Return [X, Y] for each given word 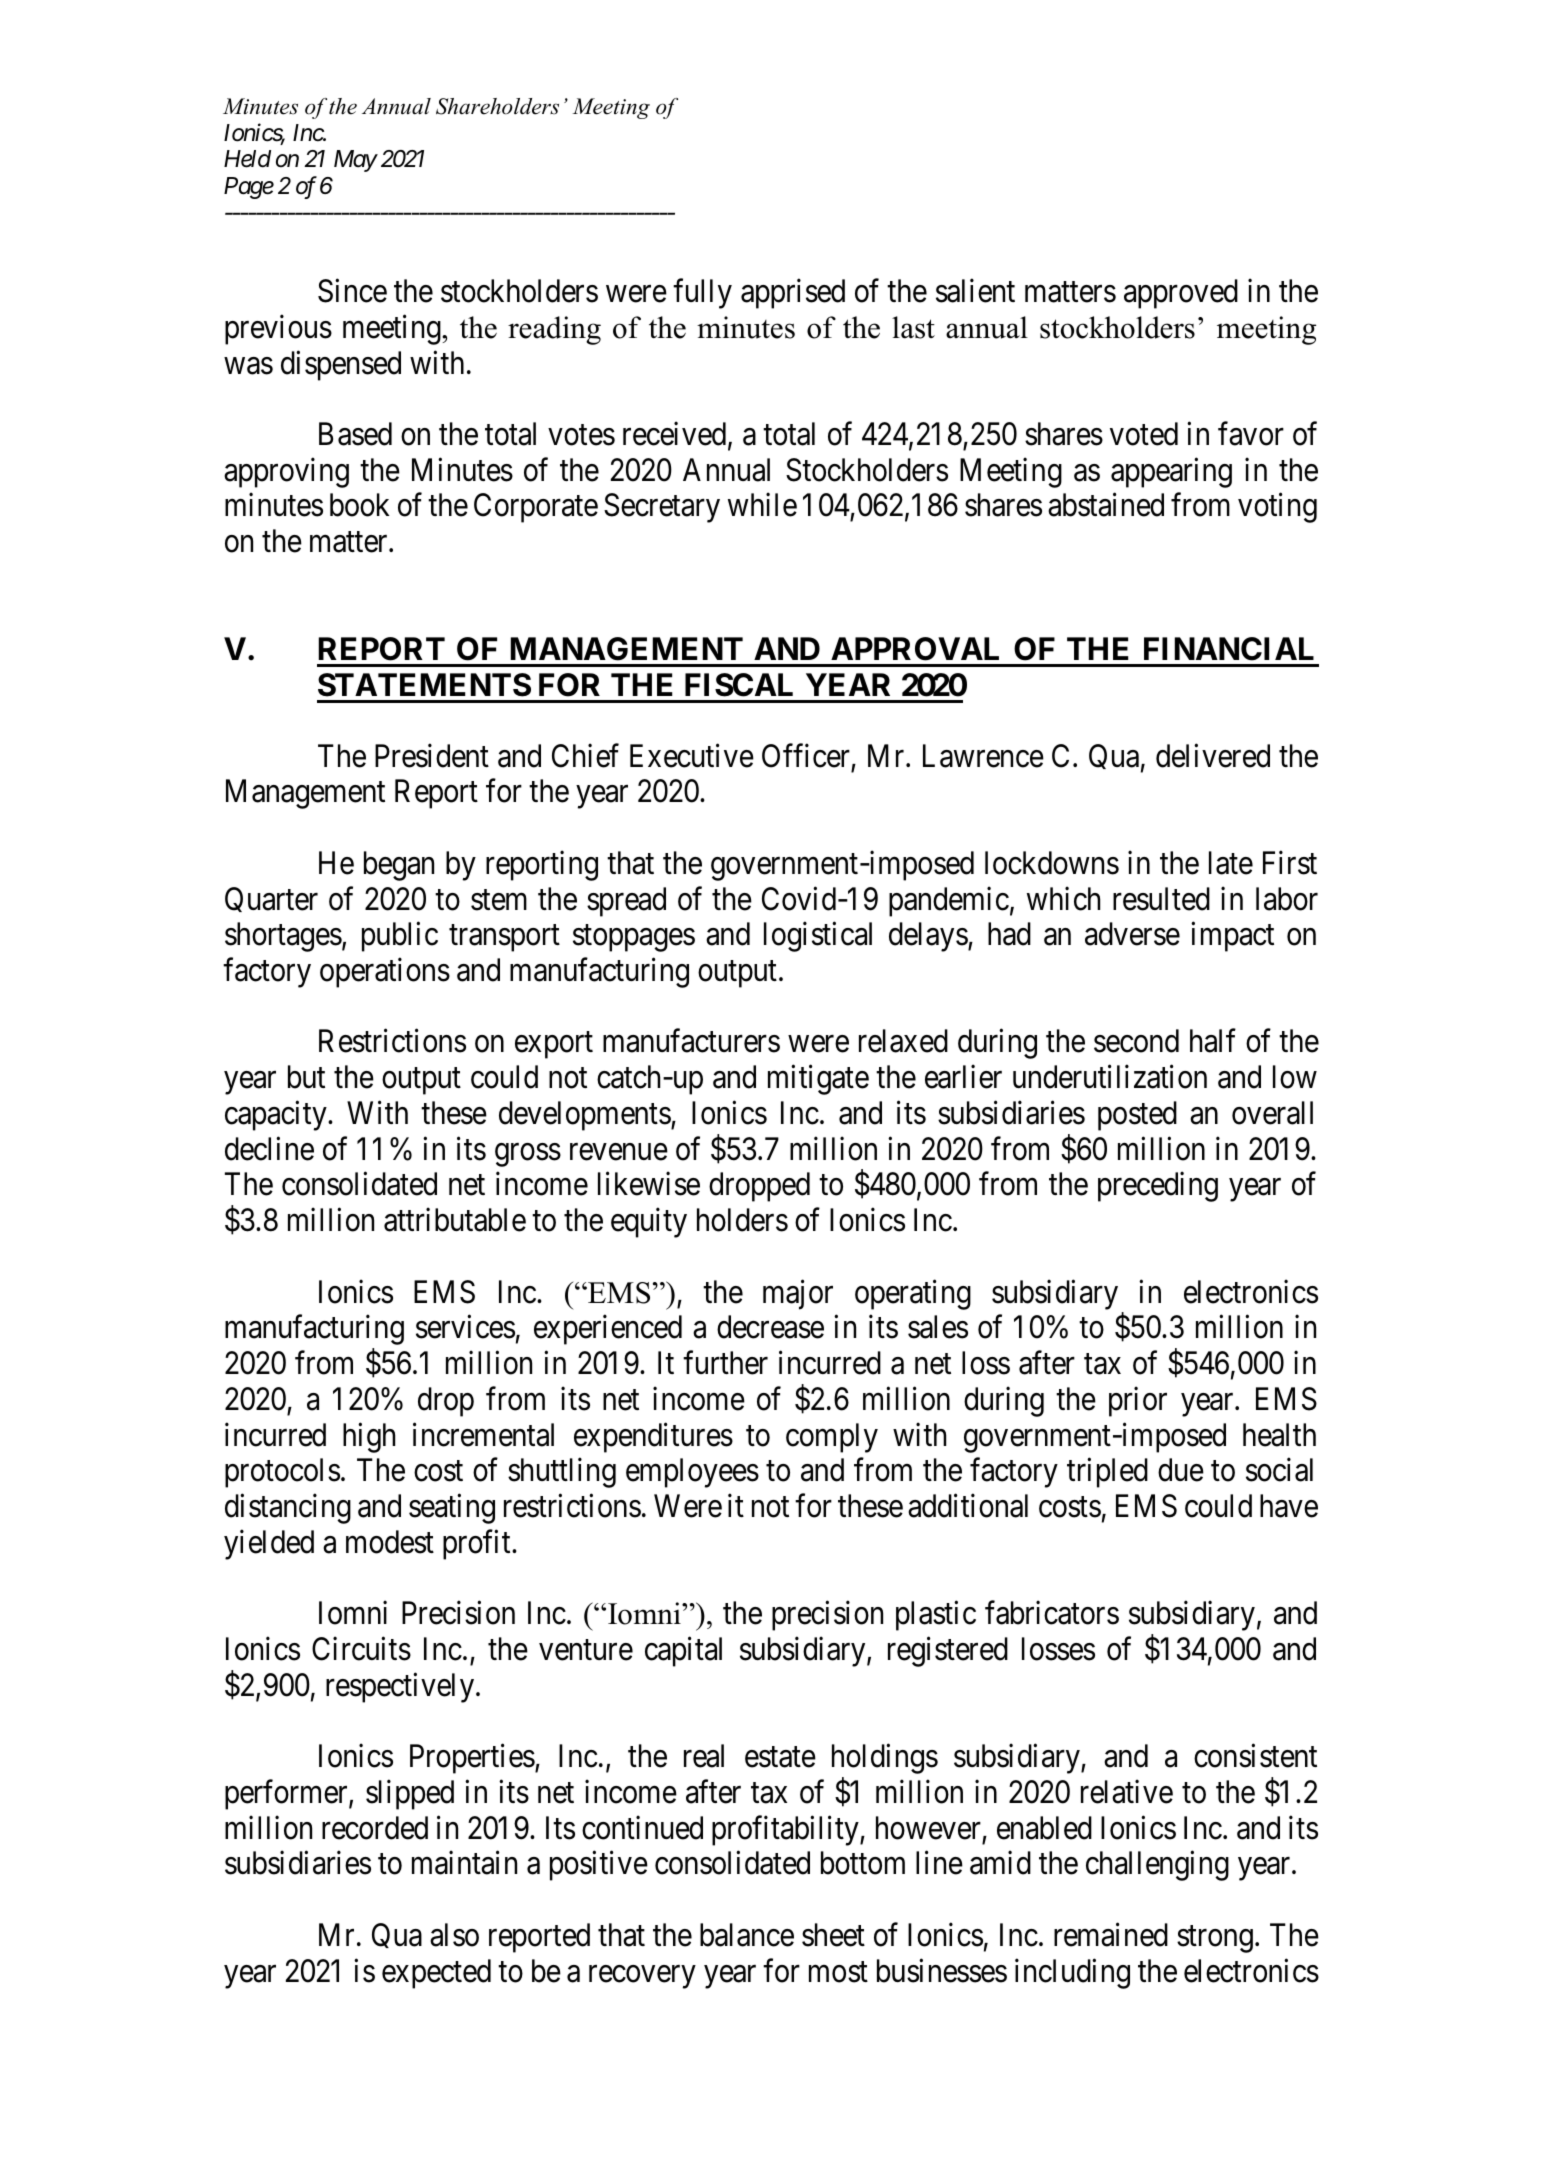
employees [692, 1473]
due [1181, 1470]
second [1136, 1041]
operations [385, 973]
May [355, 161]
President [432, 755]
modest [390, 1542]
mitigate [818, 1080]
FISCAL [739, 685]
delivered [1213, 755]
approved [1181, 294]
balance [747, 1935]
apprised [793, 294]
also [454, 1935]
